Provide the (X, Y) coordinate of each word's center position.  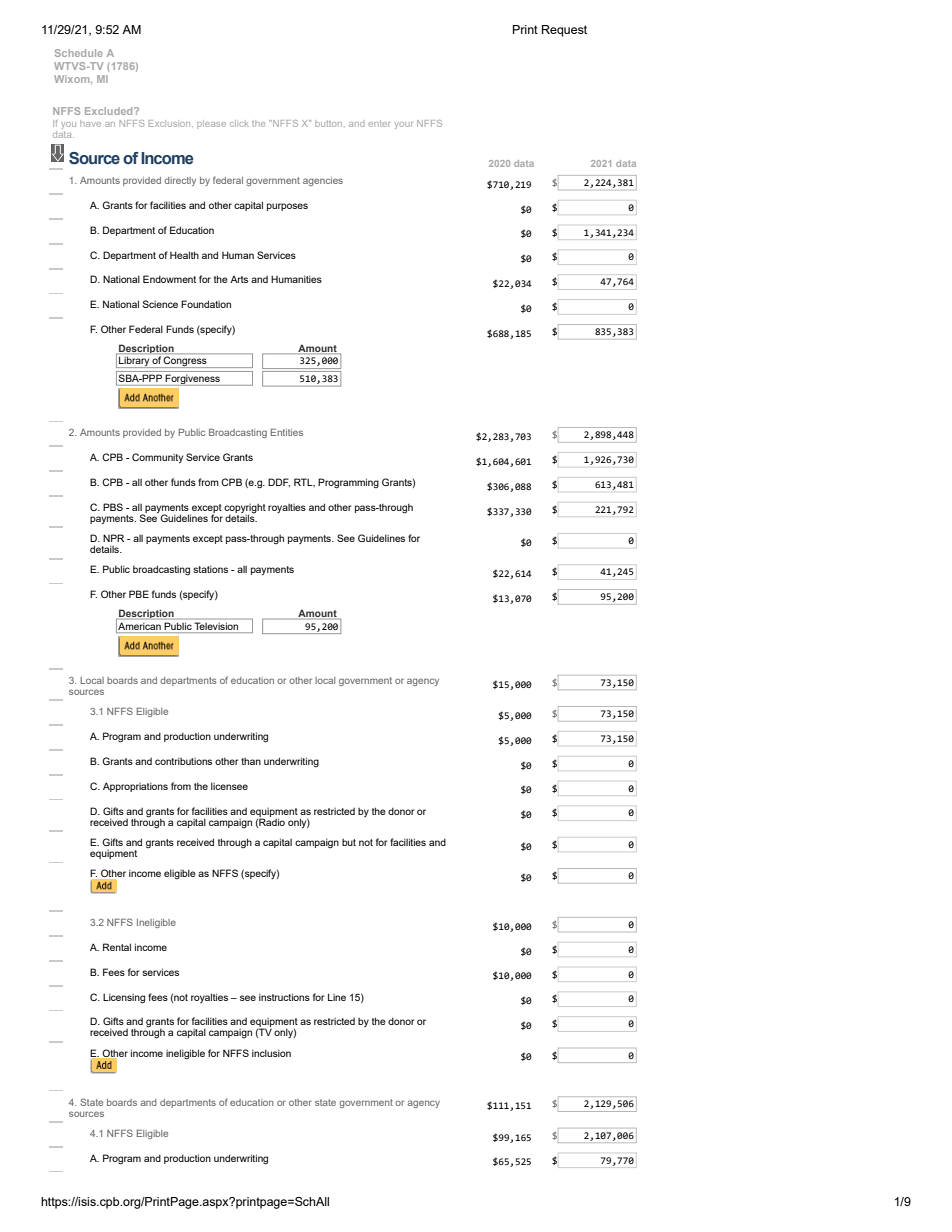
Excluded (110, 111)
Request (564, 31)
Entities (287, 432)
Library (134, 362)
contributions (183, 761)
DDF (279, 482)
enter (379, 123)
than (251, 761)
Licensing (124, 998)
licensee (229, 786)
